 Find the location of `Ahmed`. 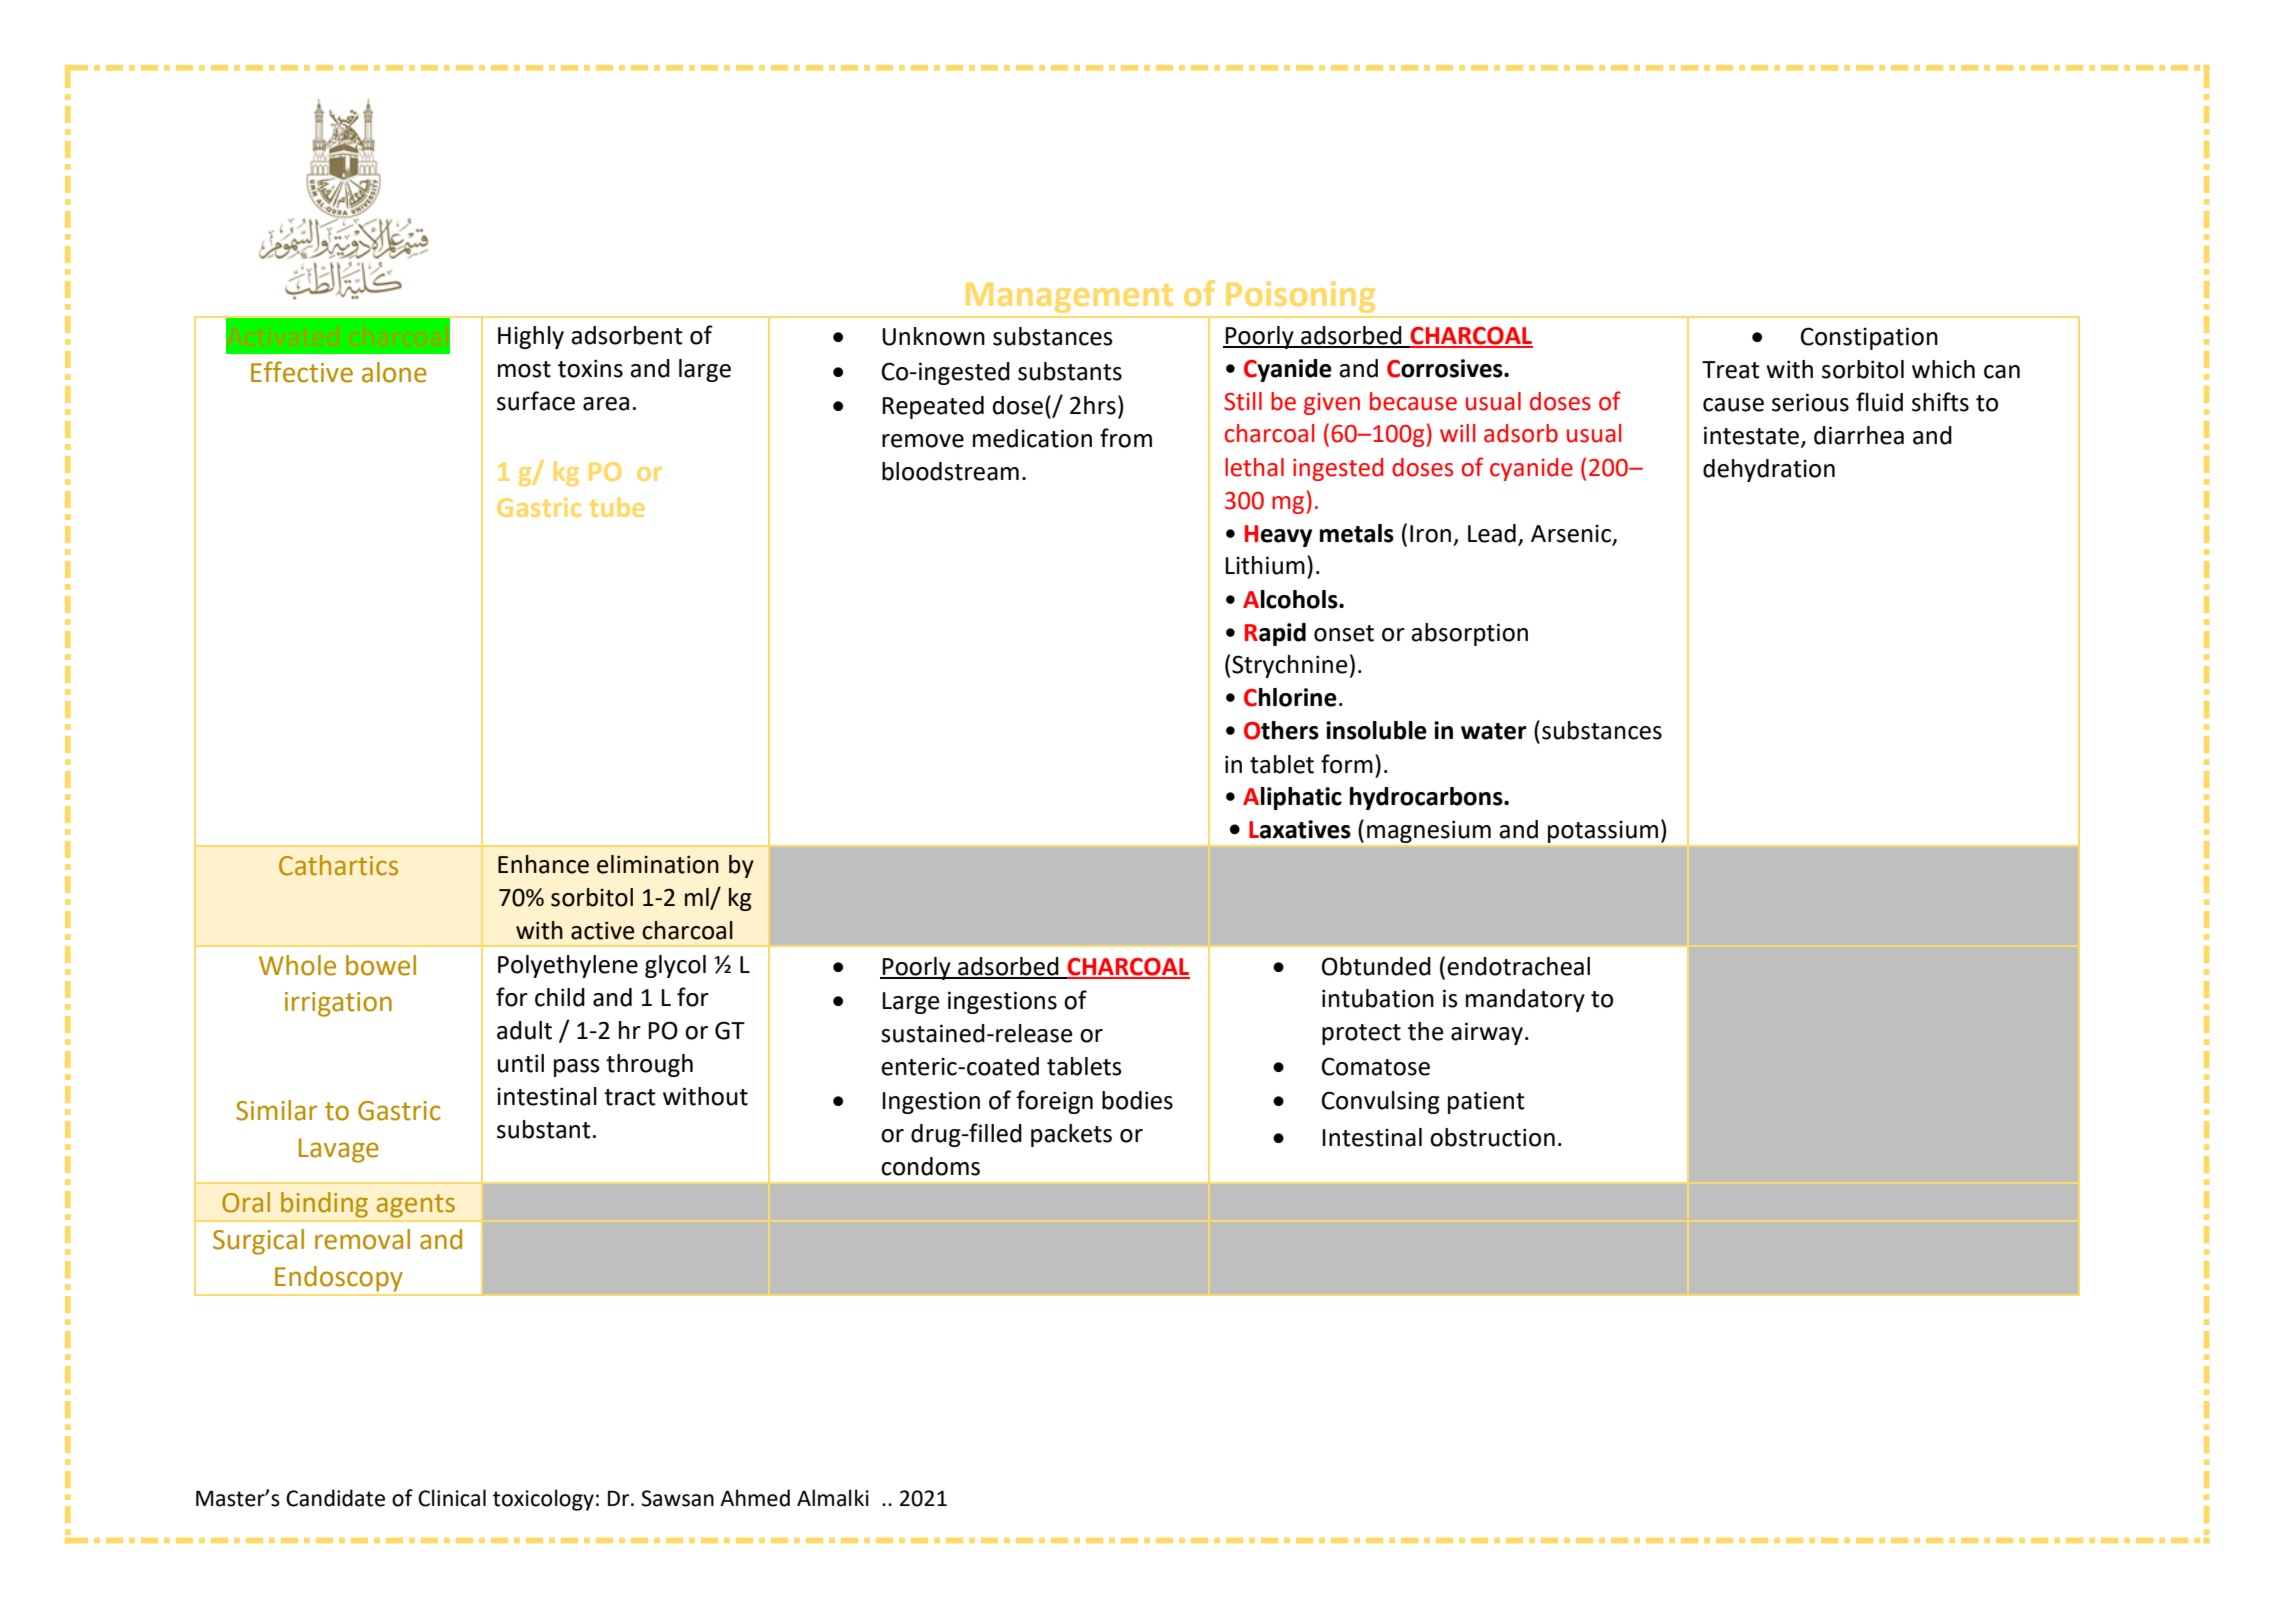

Ahmed is located at coordinates (755, 1498).
